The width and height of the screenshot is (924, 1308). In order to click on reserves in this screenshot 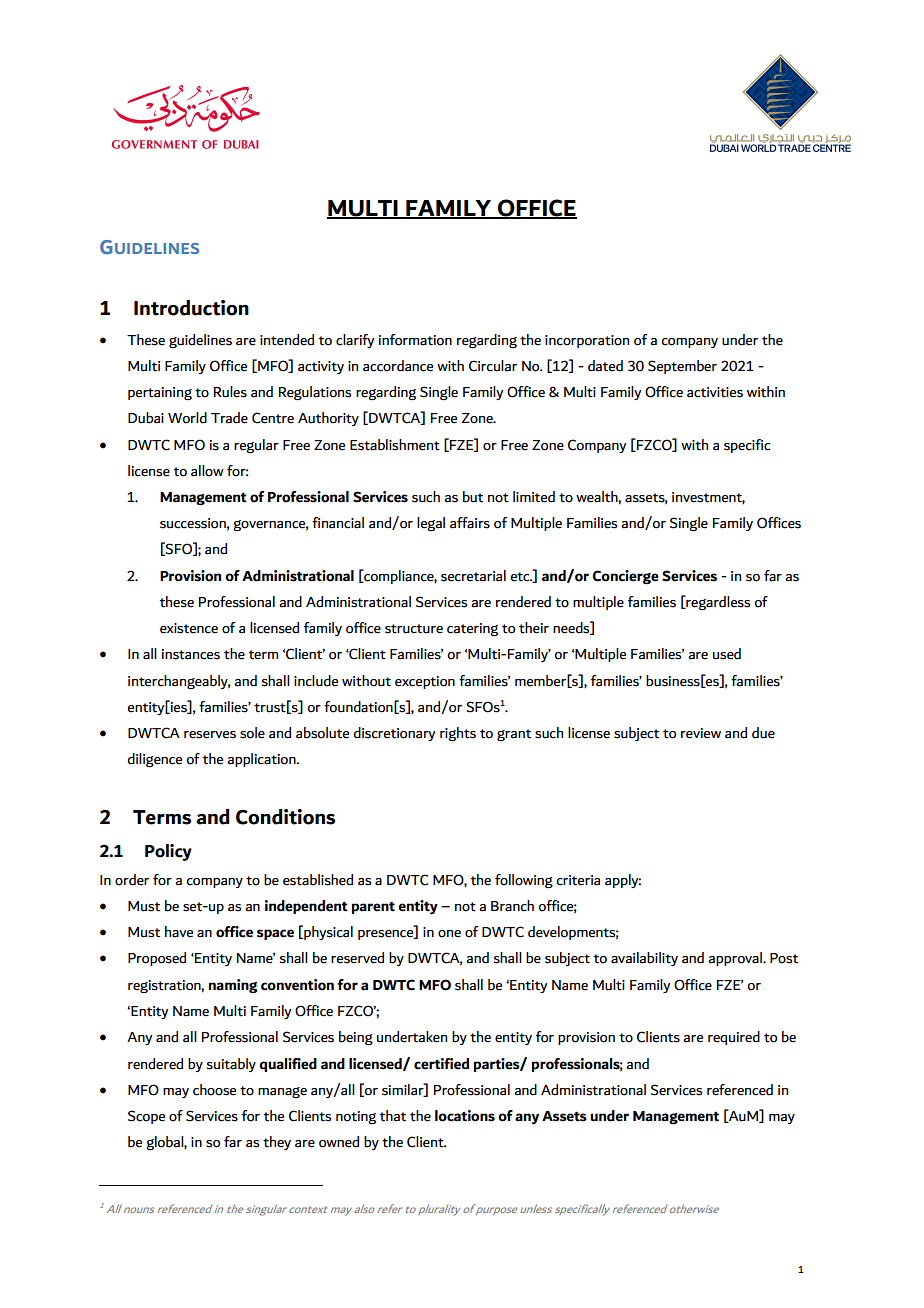, I will do `click(210, 735)`.
